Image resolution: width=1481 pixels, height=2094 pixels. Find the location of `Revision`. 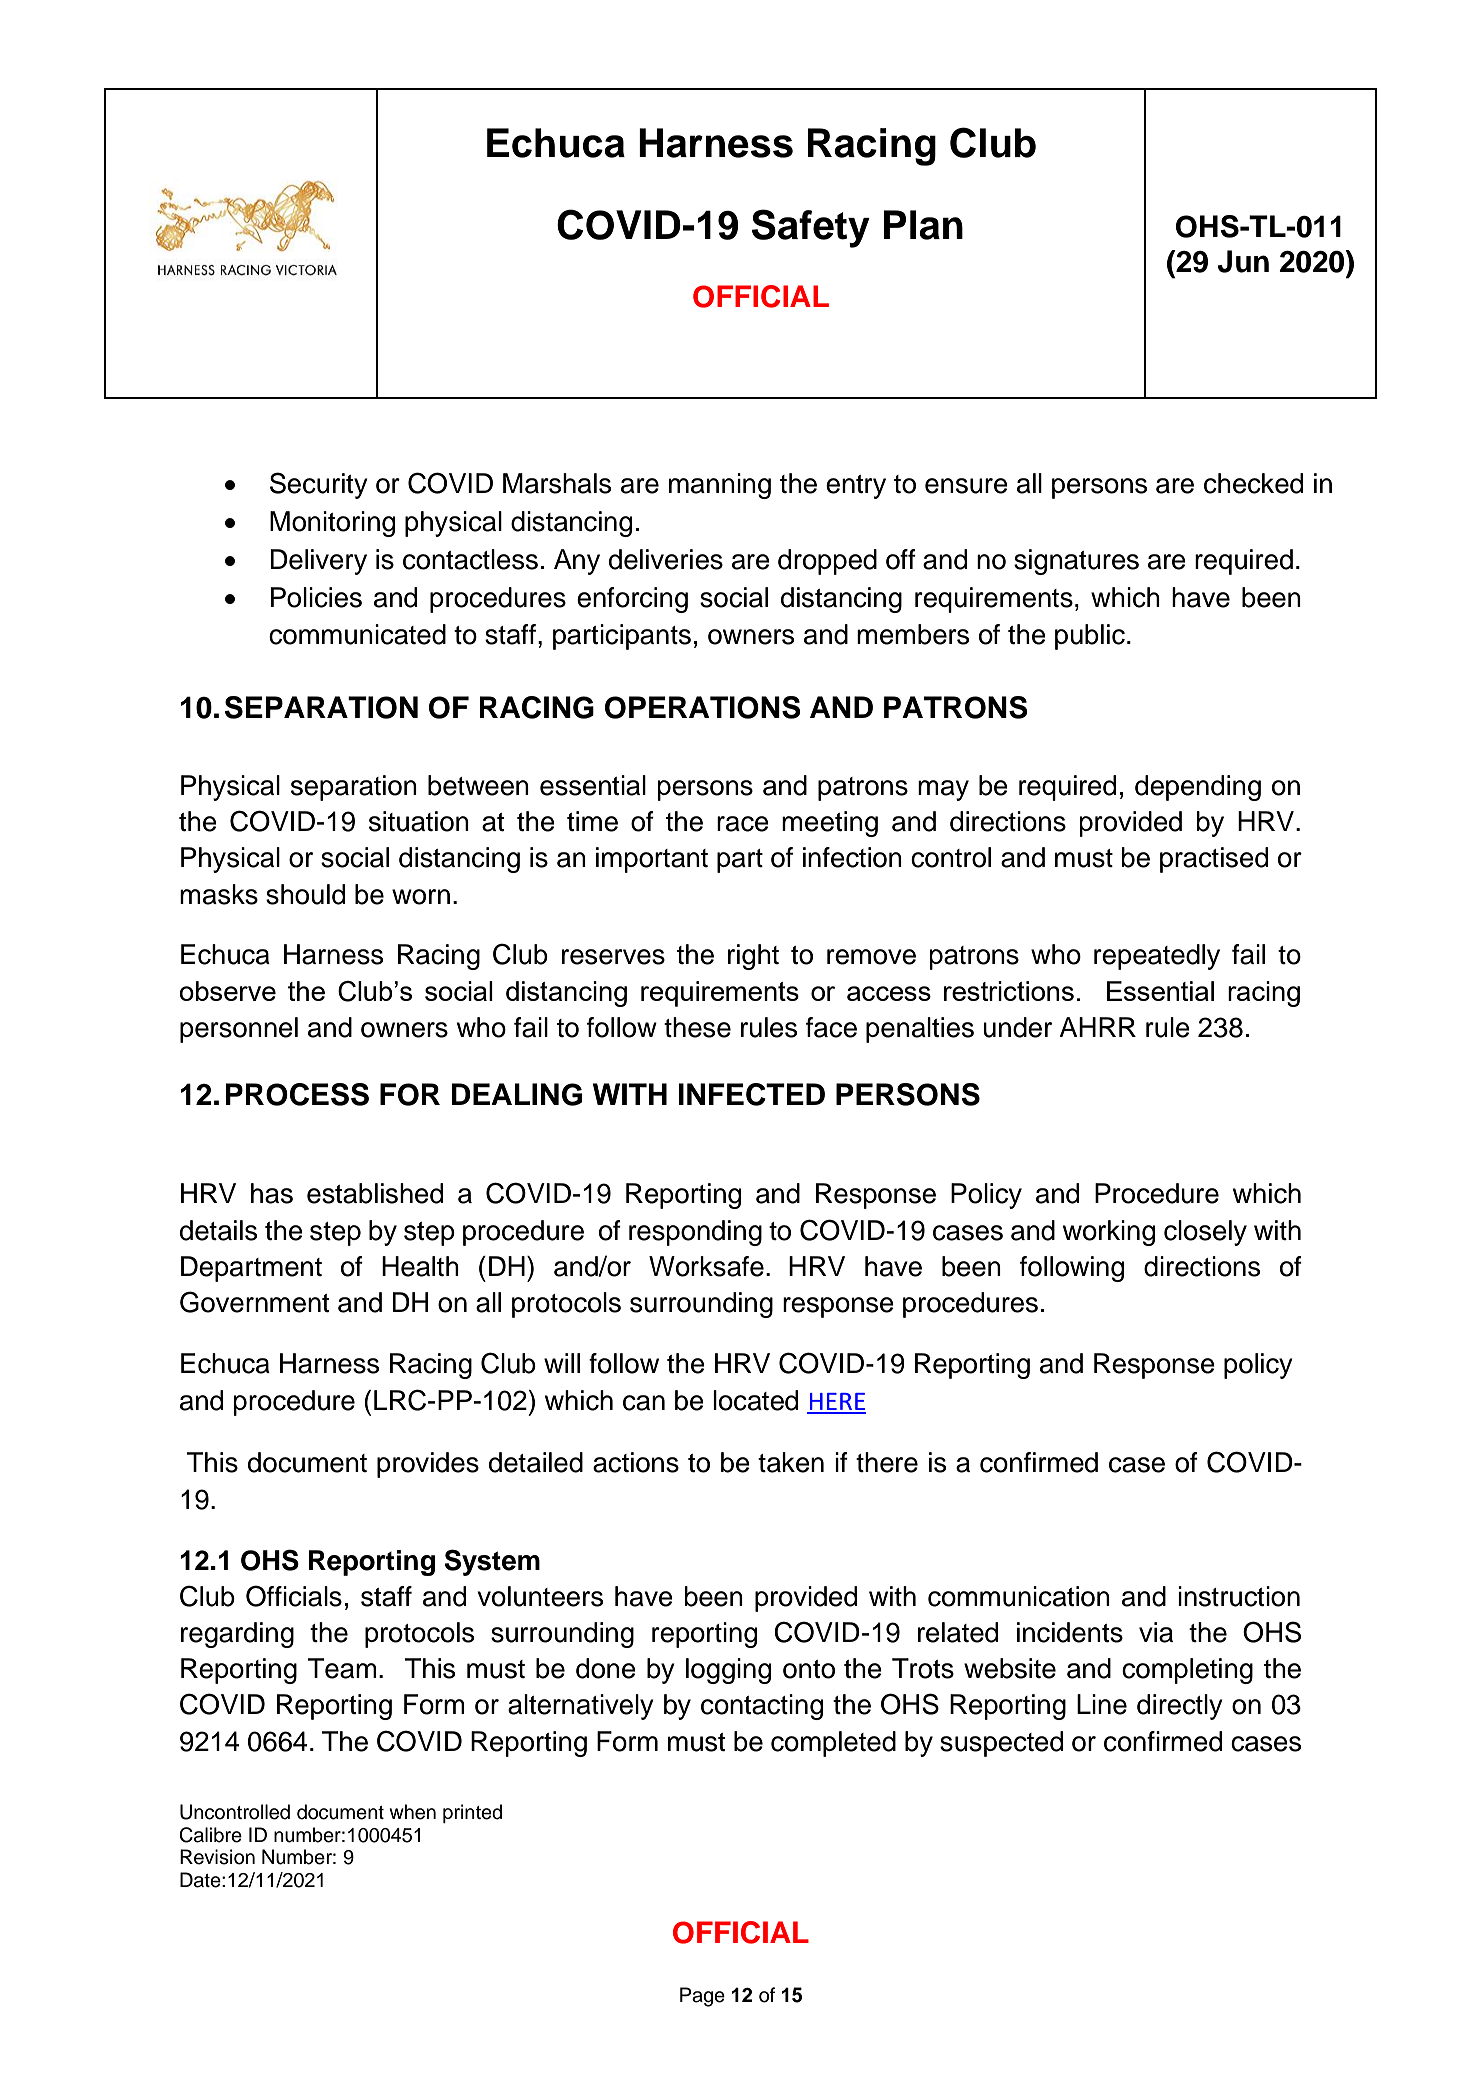

Revision is located at coordinates (217, 1857).
